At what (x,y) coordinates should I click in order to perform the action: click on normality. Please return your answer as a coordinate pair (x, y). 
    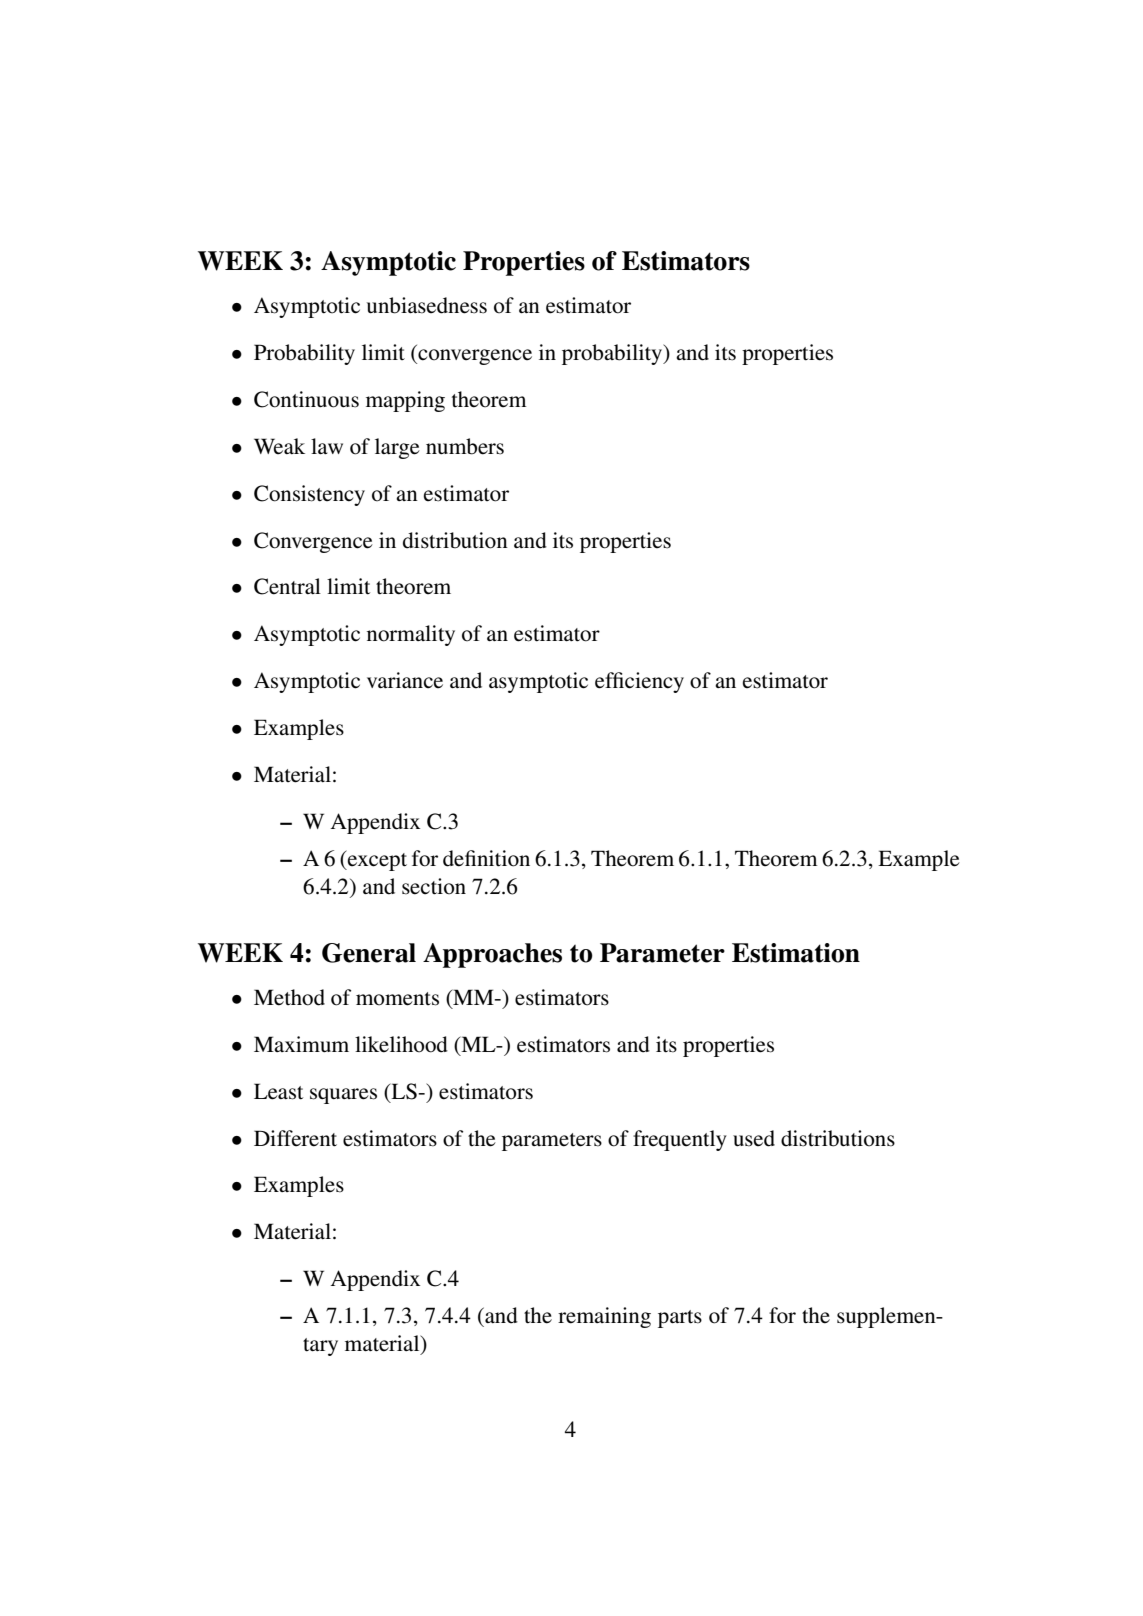
    Looking at the image, I should click on (411, 635).
